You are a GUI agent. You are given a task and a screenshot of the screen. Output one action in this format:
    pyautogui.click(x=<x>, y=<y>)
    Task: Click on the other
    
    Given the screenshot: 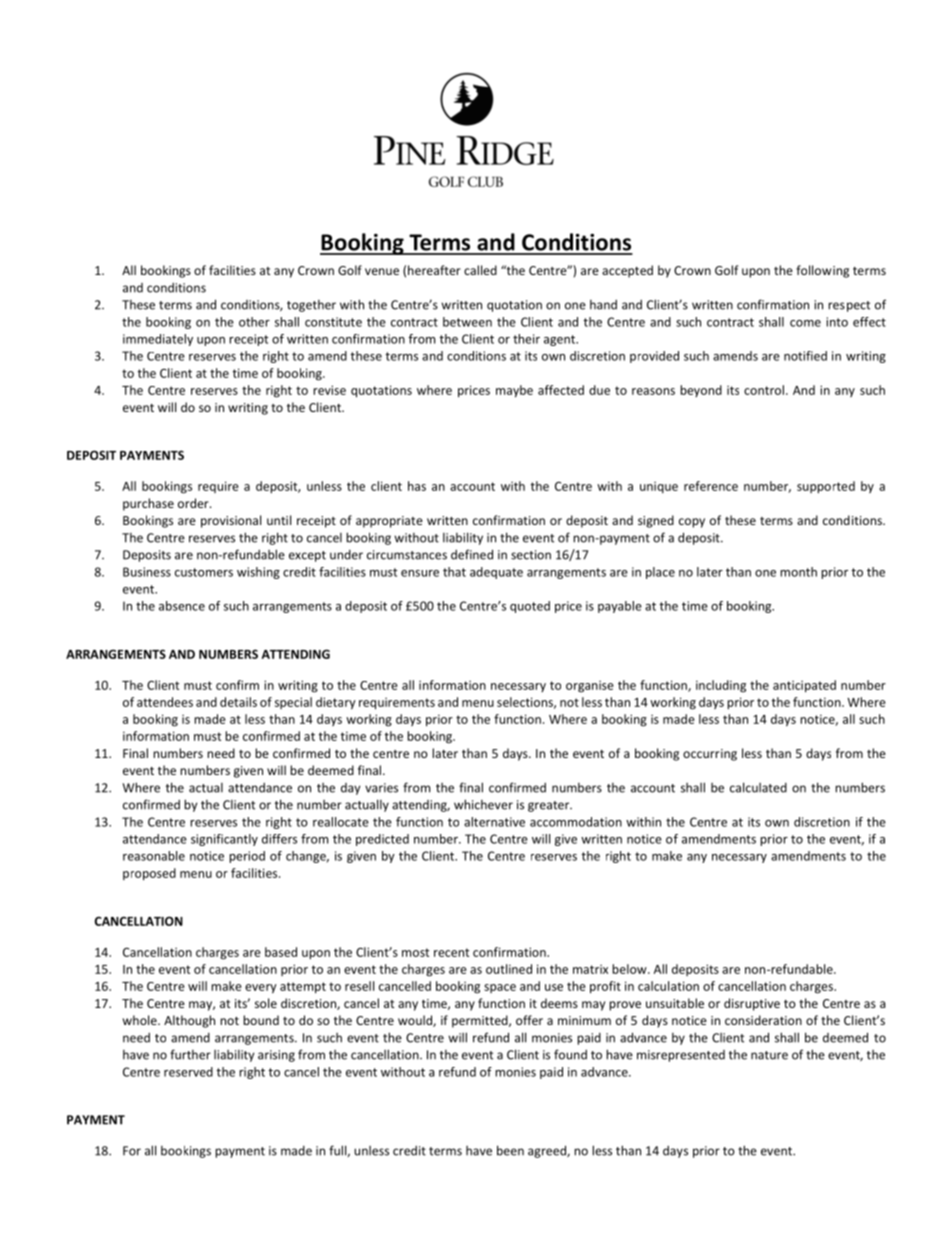 What is the action you would take?
    pyautogui.click(x=254, y=322)
